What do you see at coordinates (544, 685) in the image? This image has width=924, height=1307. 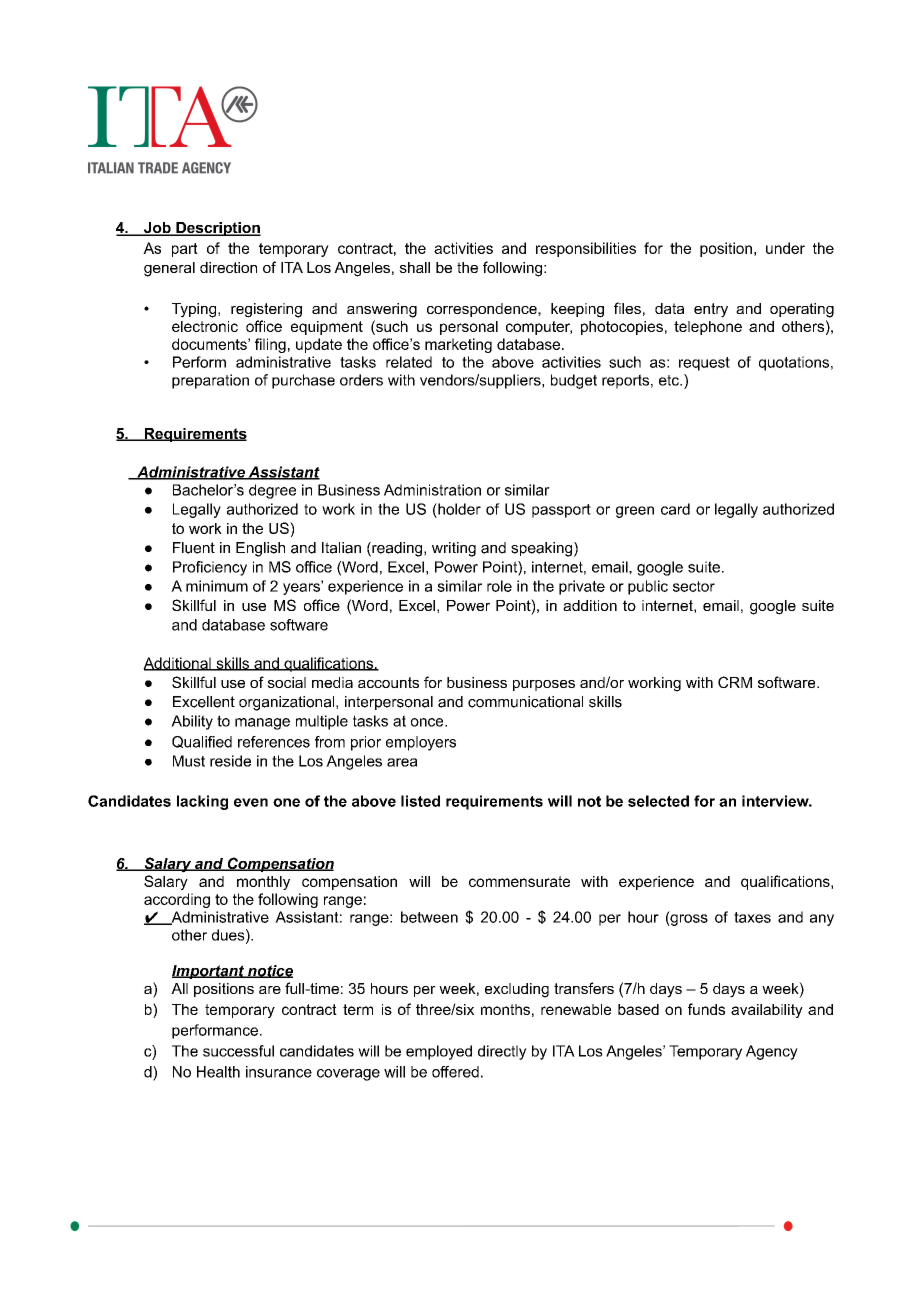 I see `purposes` at bounding box center [544, 685].
